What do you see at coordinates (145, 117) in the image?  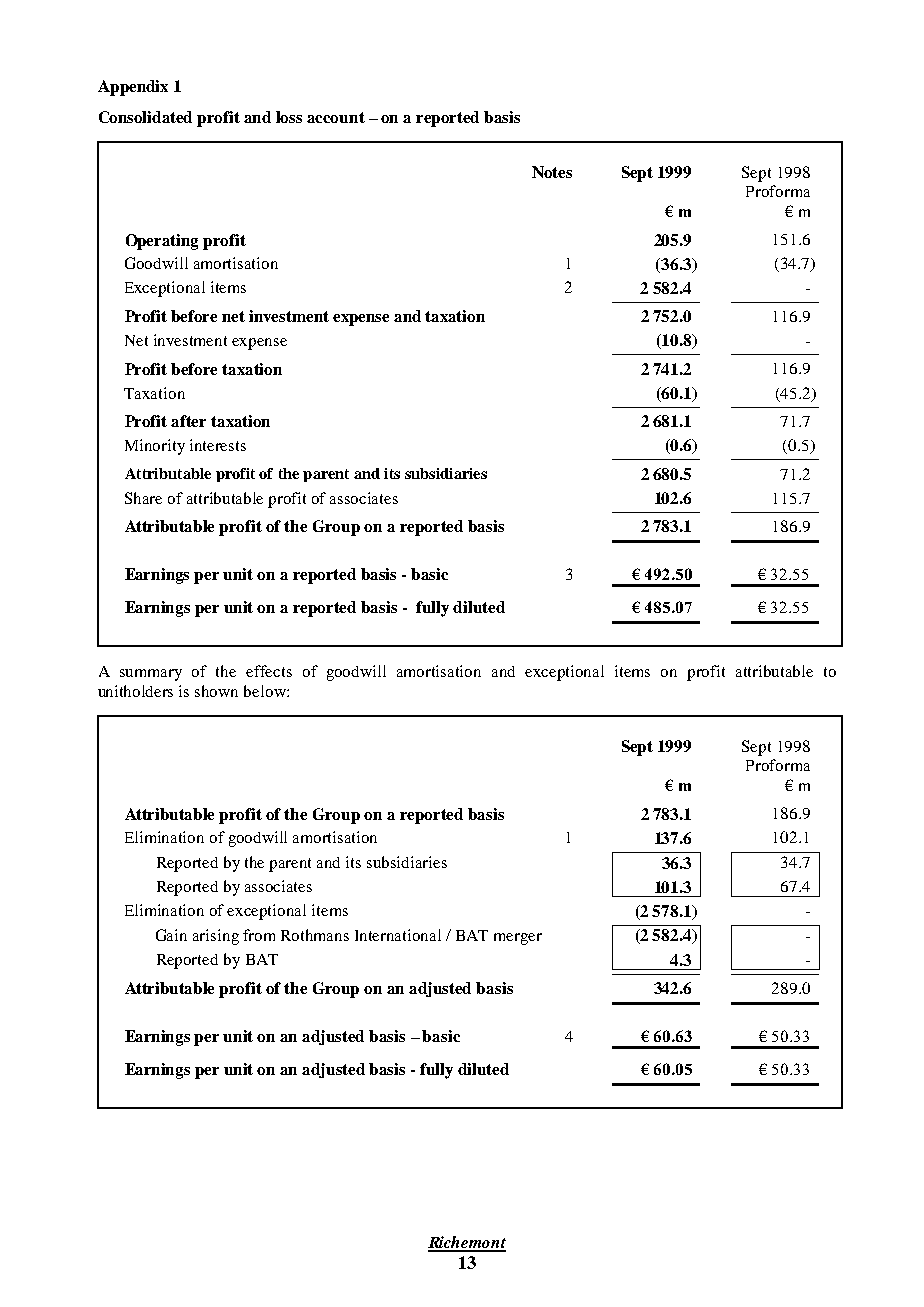 I see `Consolidated` at bounding box center [145, 117].
